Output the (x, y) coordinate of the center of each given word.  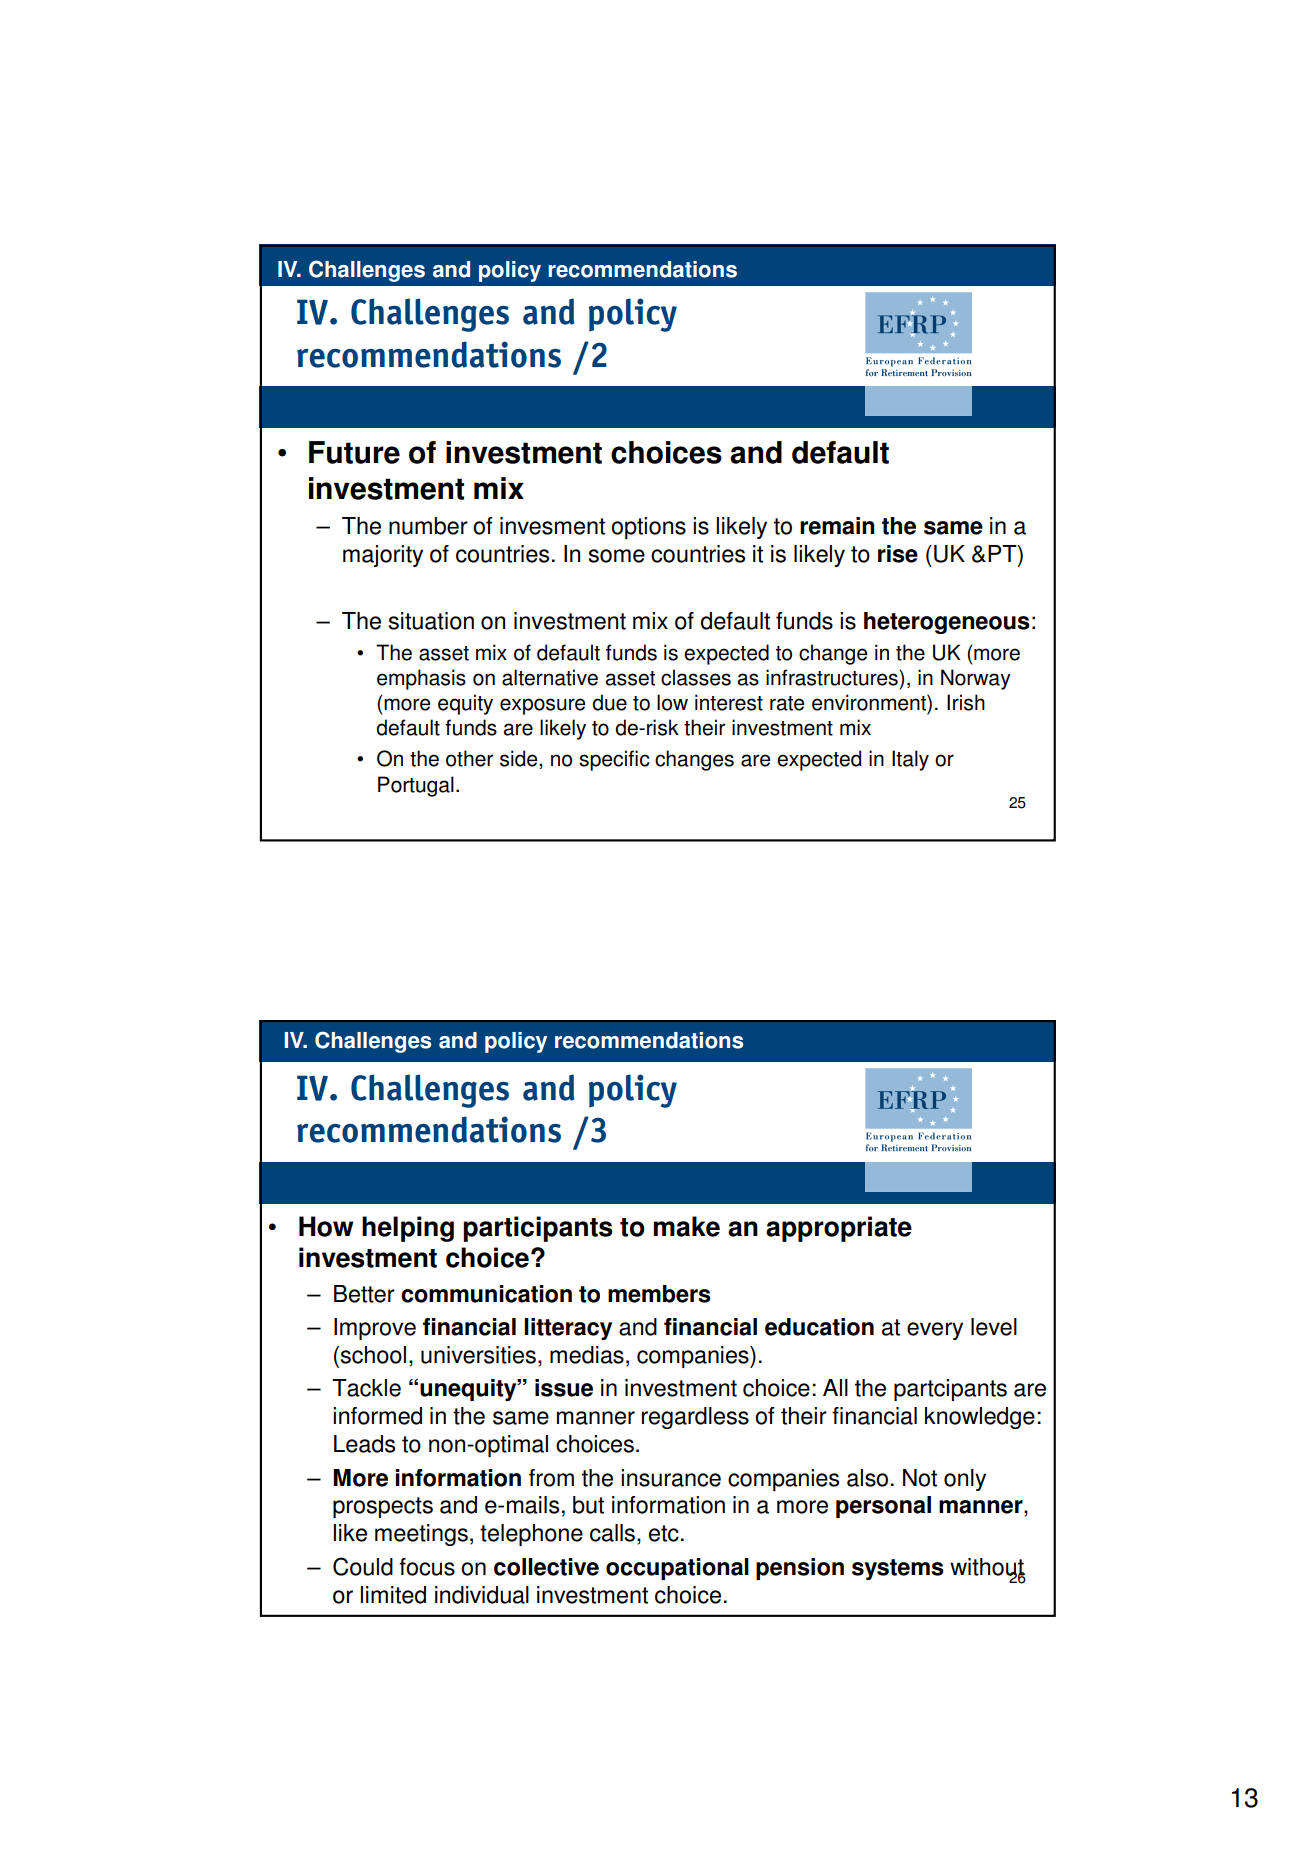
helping (408, 1229)
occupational (677, 1569)
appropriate (839, 1229)
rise (898, 554)
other (469, 758)
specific (614, 760)
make (687, 1226)
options (648, 528)
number (428, 526)
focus (427, 1567)
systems (898, 1569)
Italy (910, 760)
